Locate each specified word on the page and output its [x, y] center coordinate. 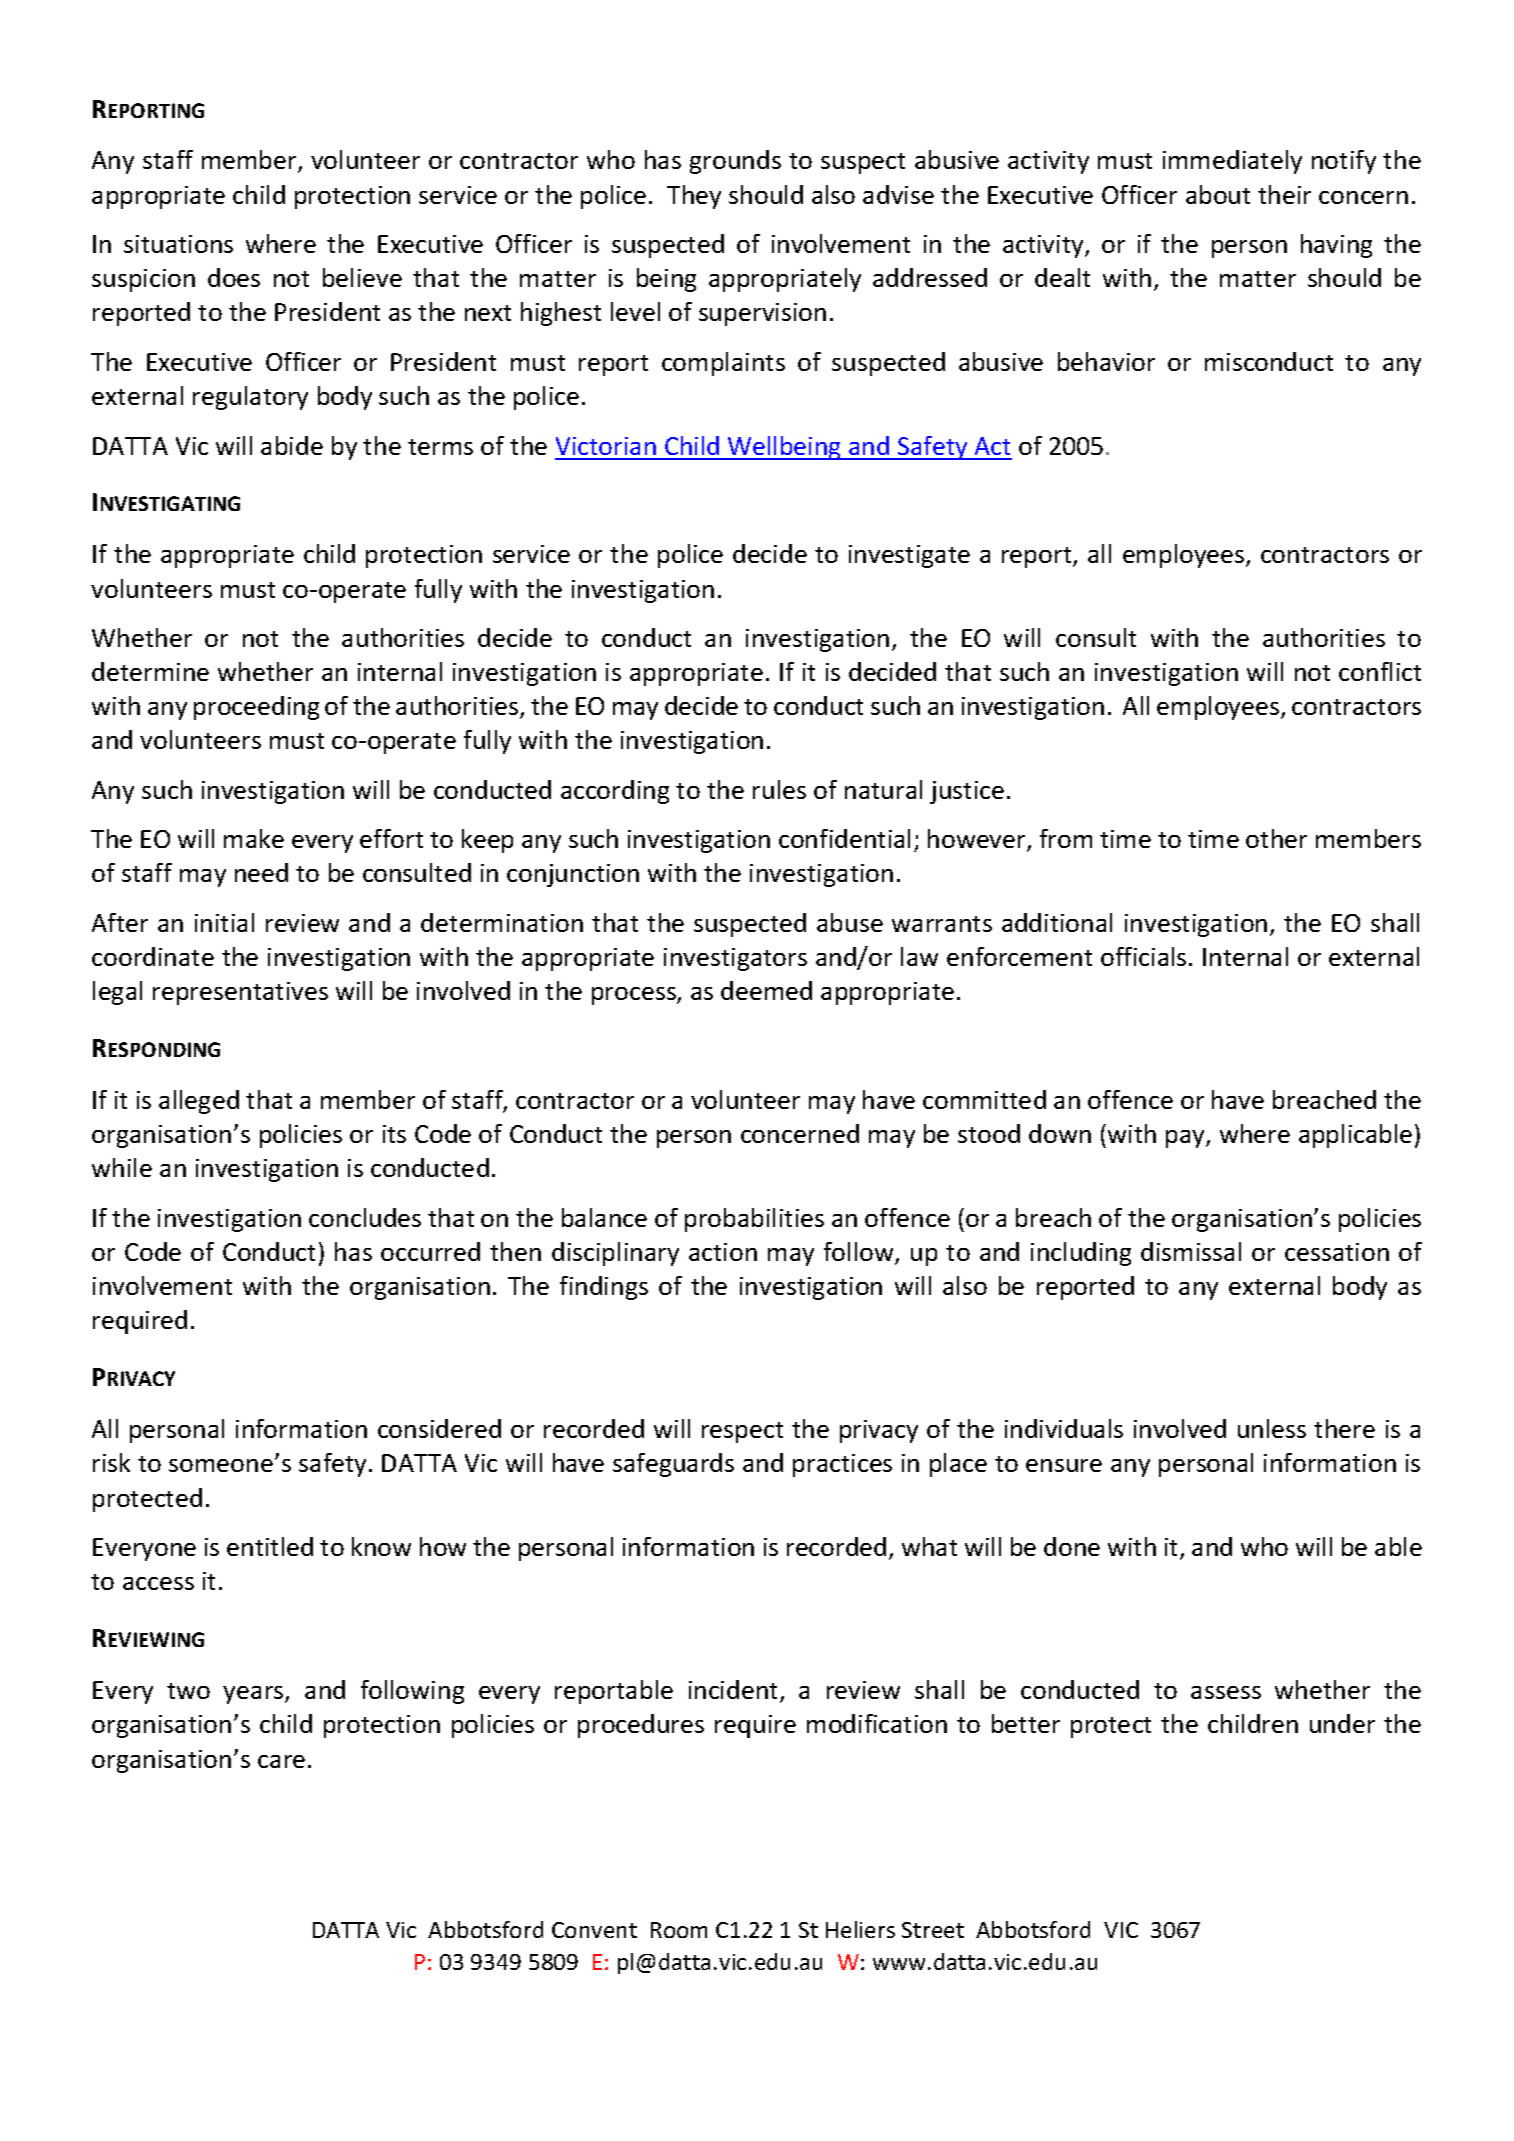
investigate [909, 556]
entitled [270, 1546]
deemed [766, 990]
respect [742, 1432]
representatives [240, 993]
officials [1143, 956]
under [1342, 1723]
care [281, 1761]
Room [679, 1930]
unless [1272, 1428]
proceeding [256, 708]
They [694, 197]
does [234, 277]
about [1218, 194]
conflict [1380, 671]
